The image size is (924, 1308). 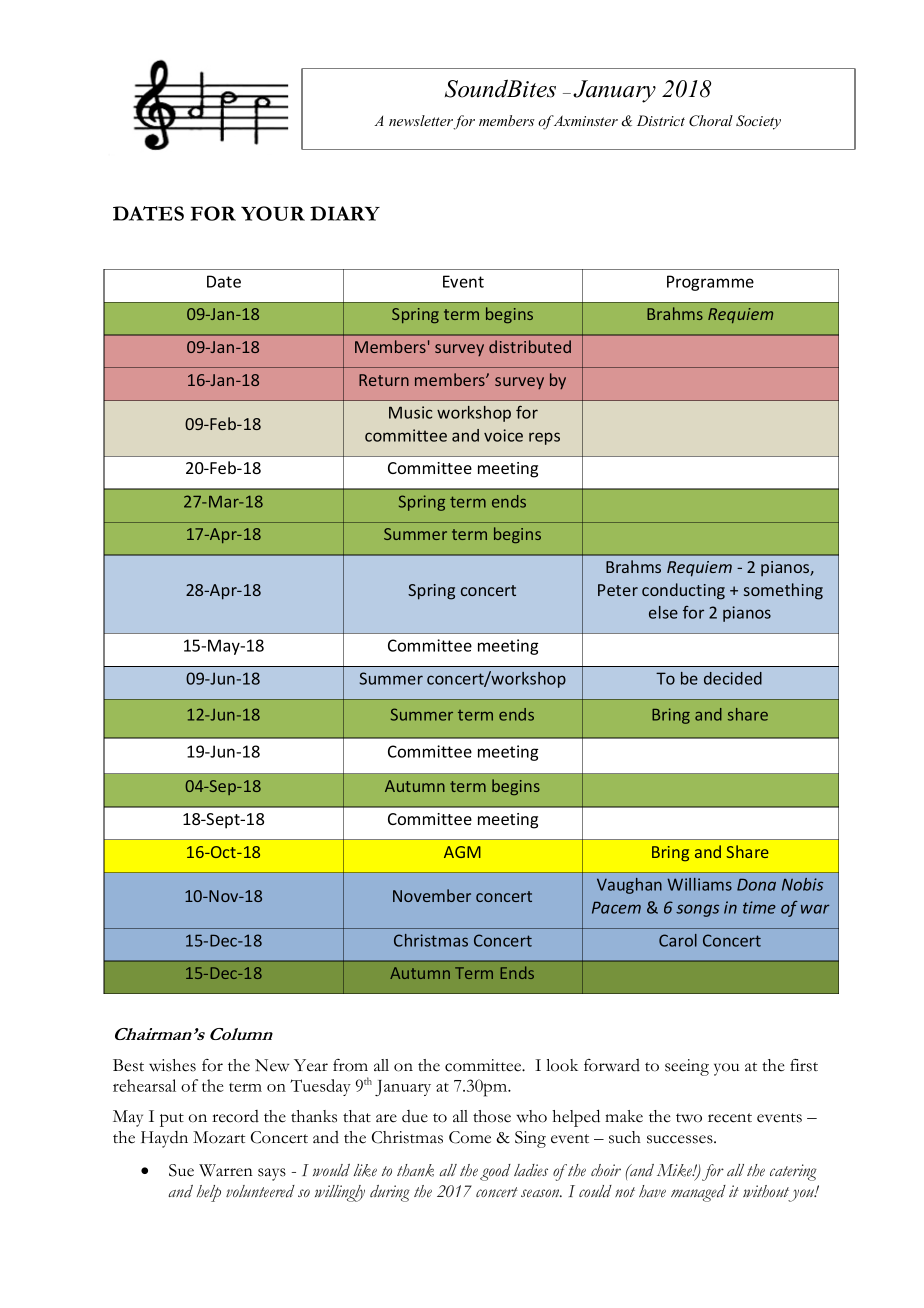 What do you see at coordinates (462, 852) in the document?
I see `AGM` at bounding box center [462, 852].
